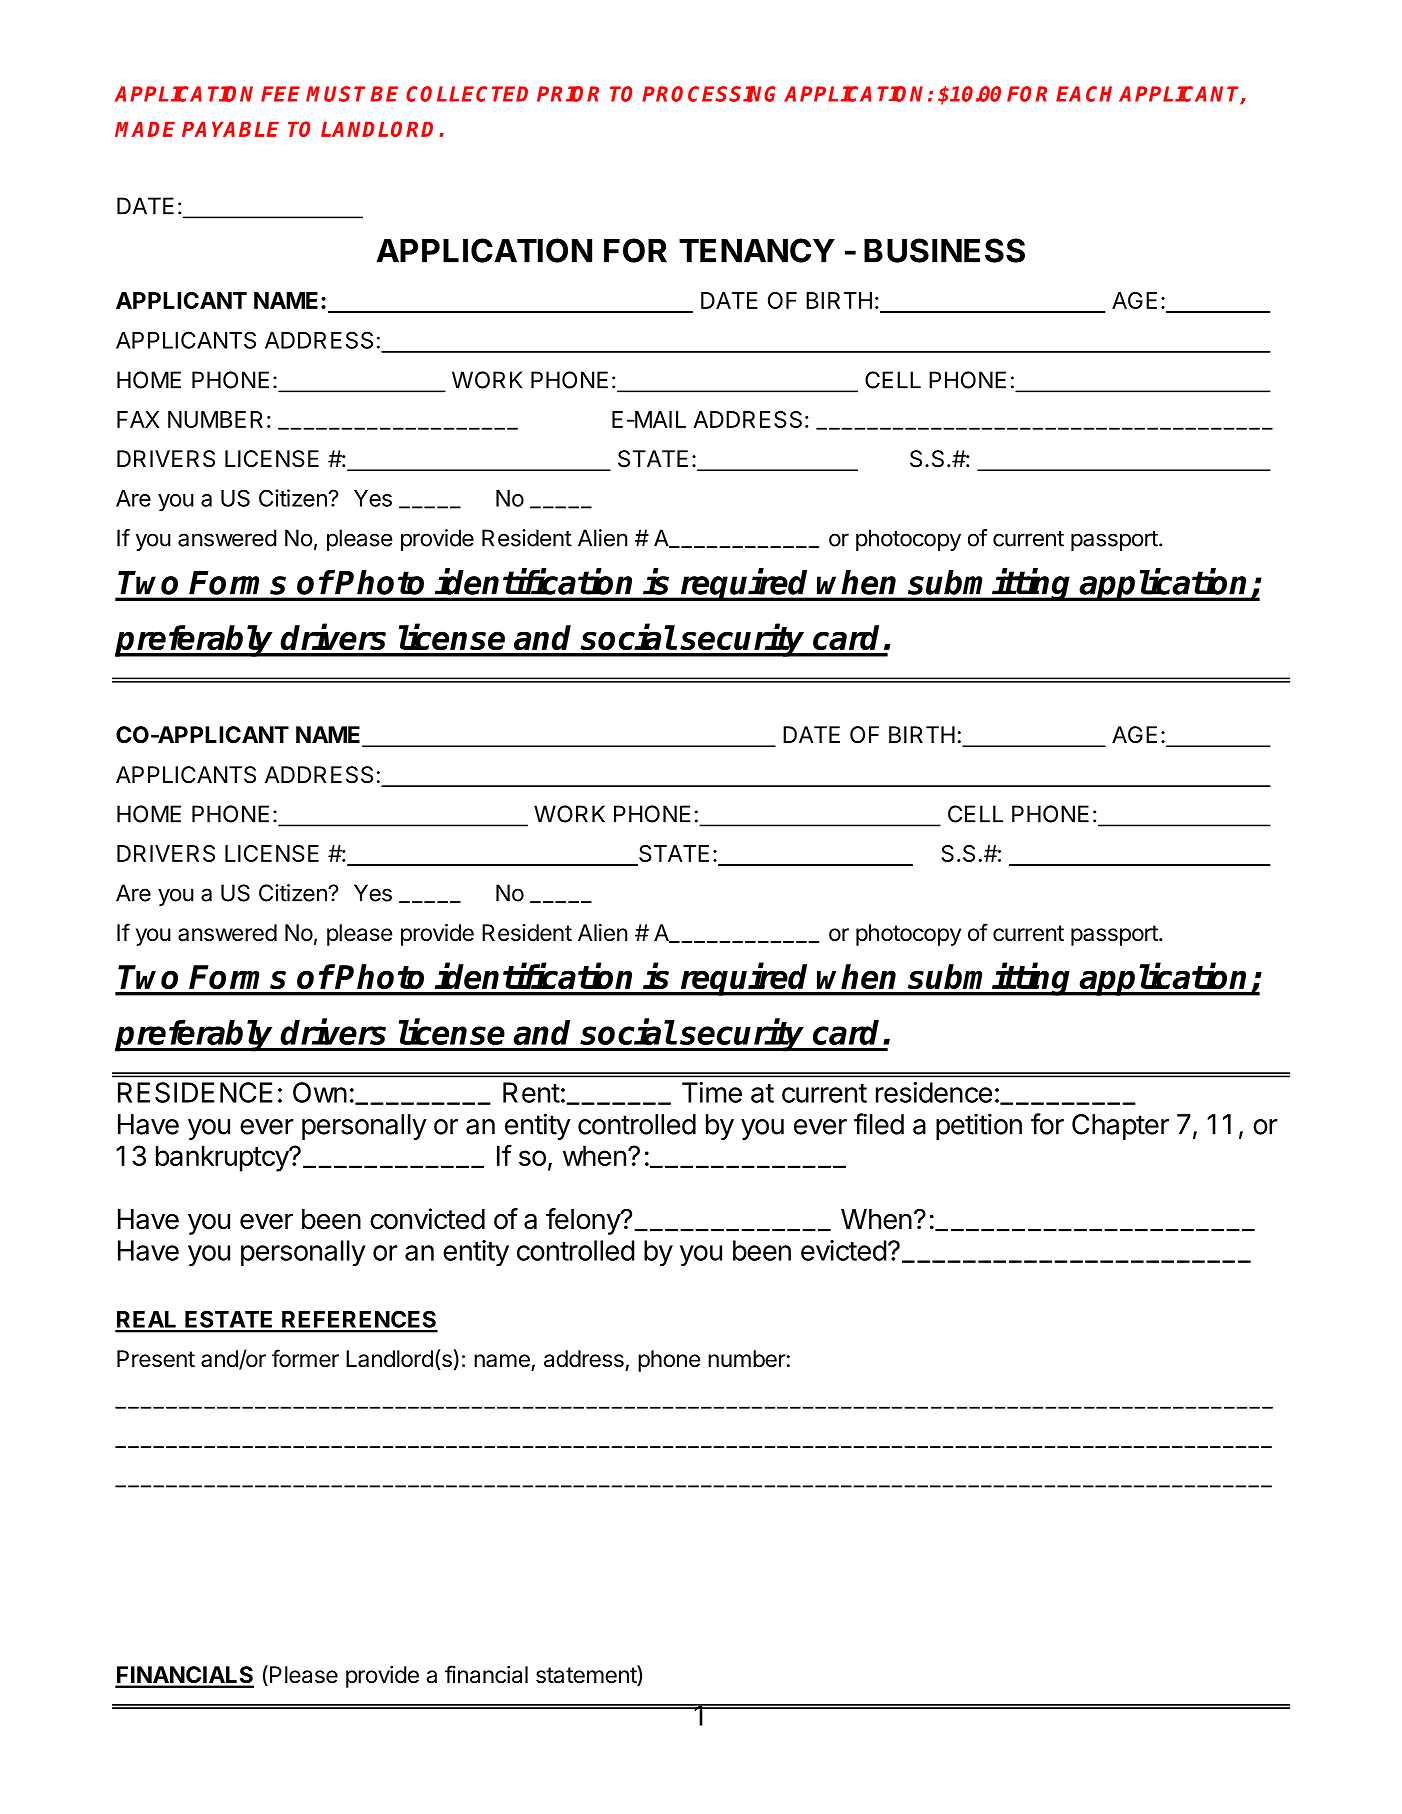  What do you see at coordinates (979, 1126) in the image?
I see `petition` at bounding box center [979, 1126].
